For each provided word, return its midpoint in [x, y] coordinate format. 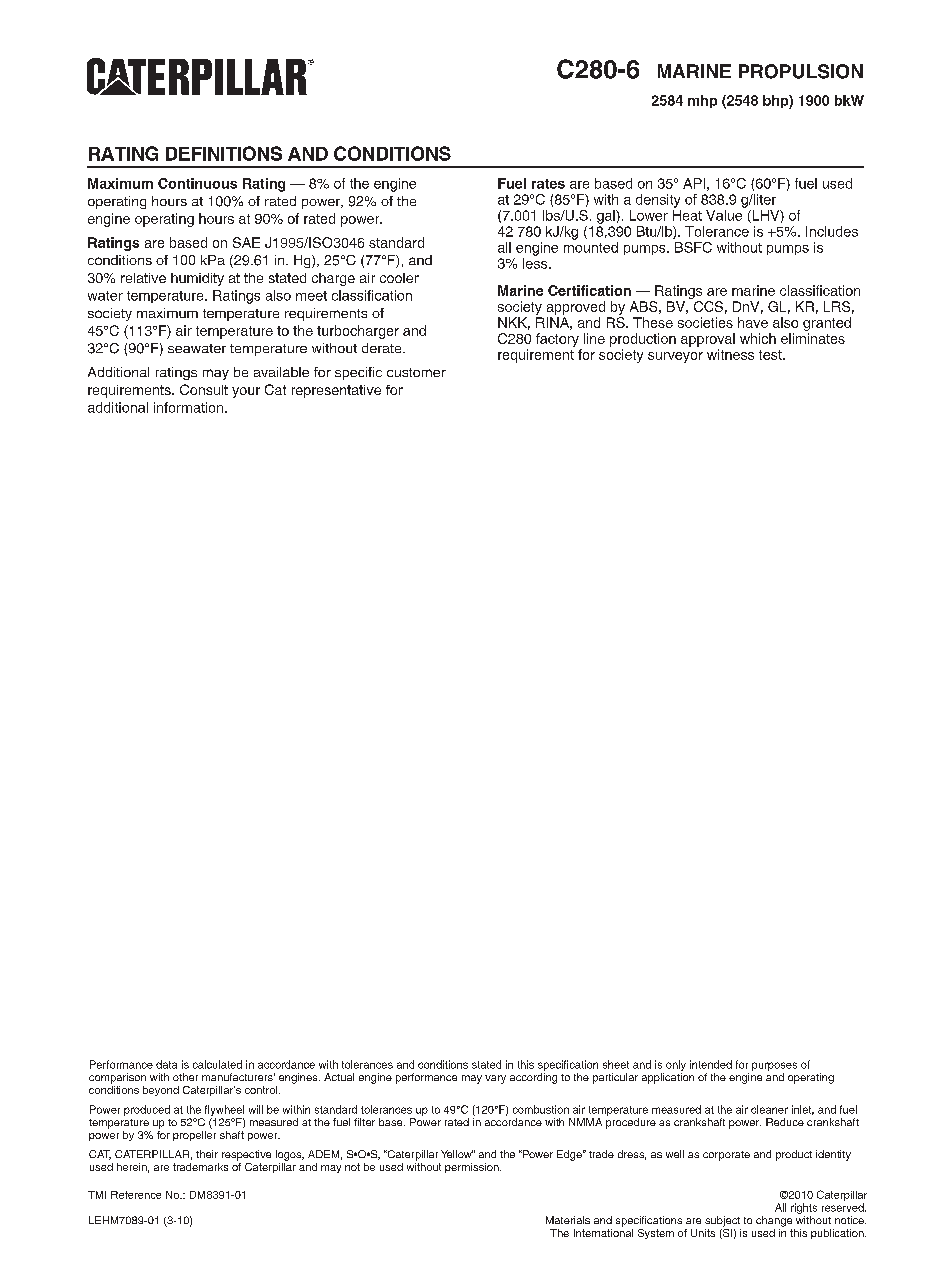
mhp [702, 101]
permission [473, 1168]
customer [416, 372]
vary [495, 1079]
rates [548, 184]
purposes [774, 1066]
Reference [136, 1195]
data [166, 1064]
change [774, 1221]
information [190, 407]
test [771, 355]
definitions [224, 153]
